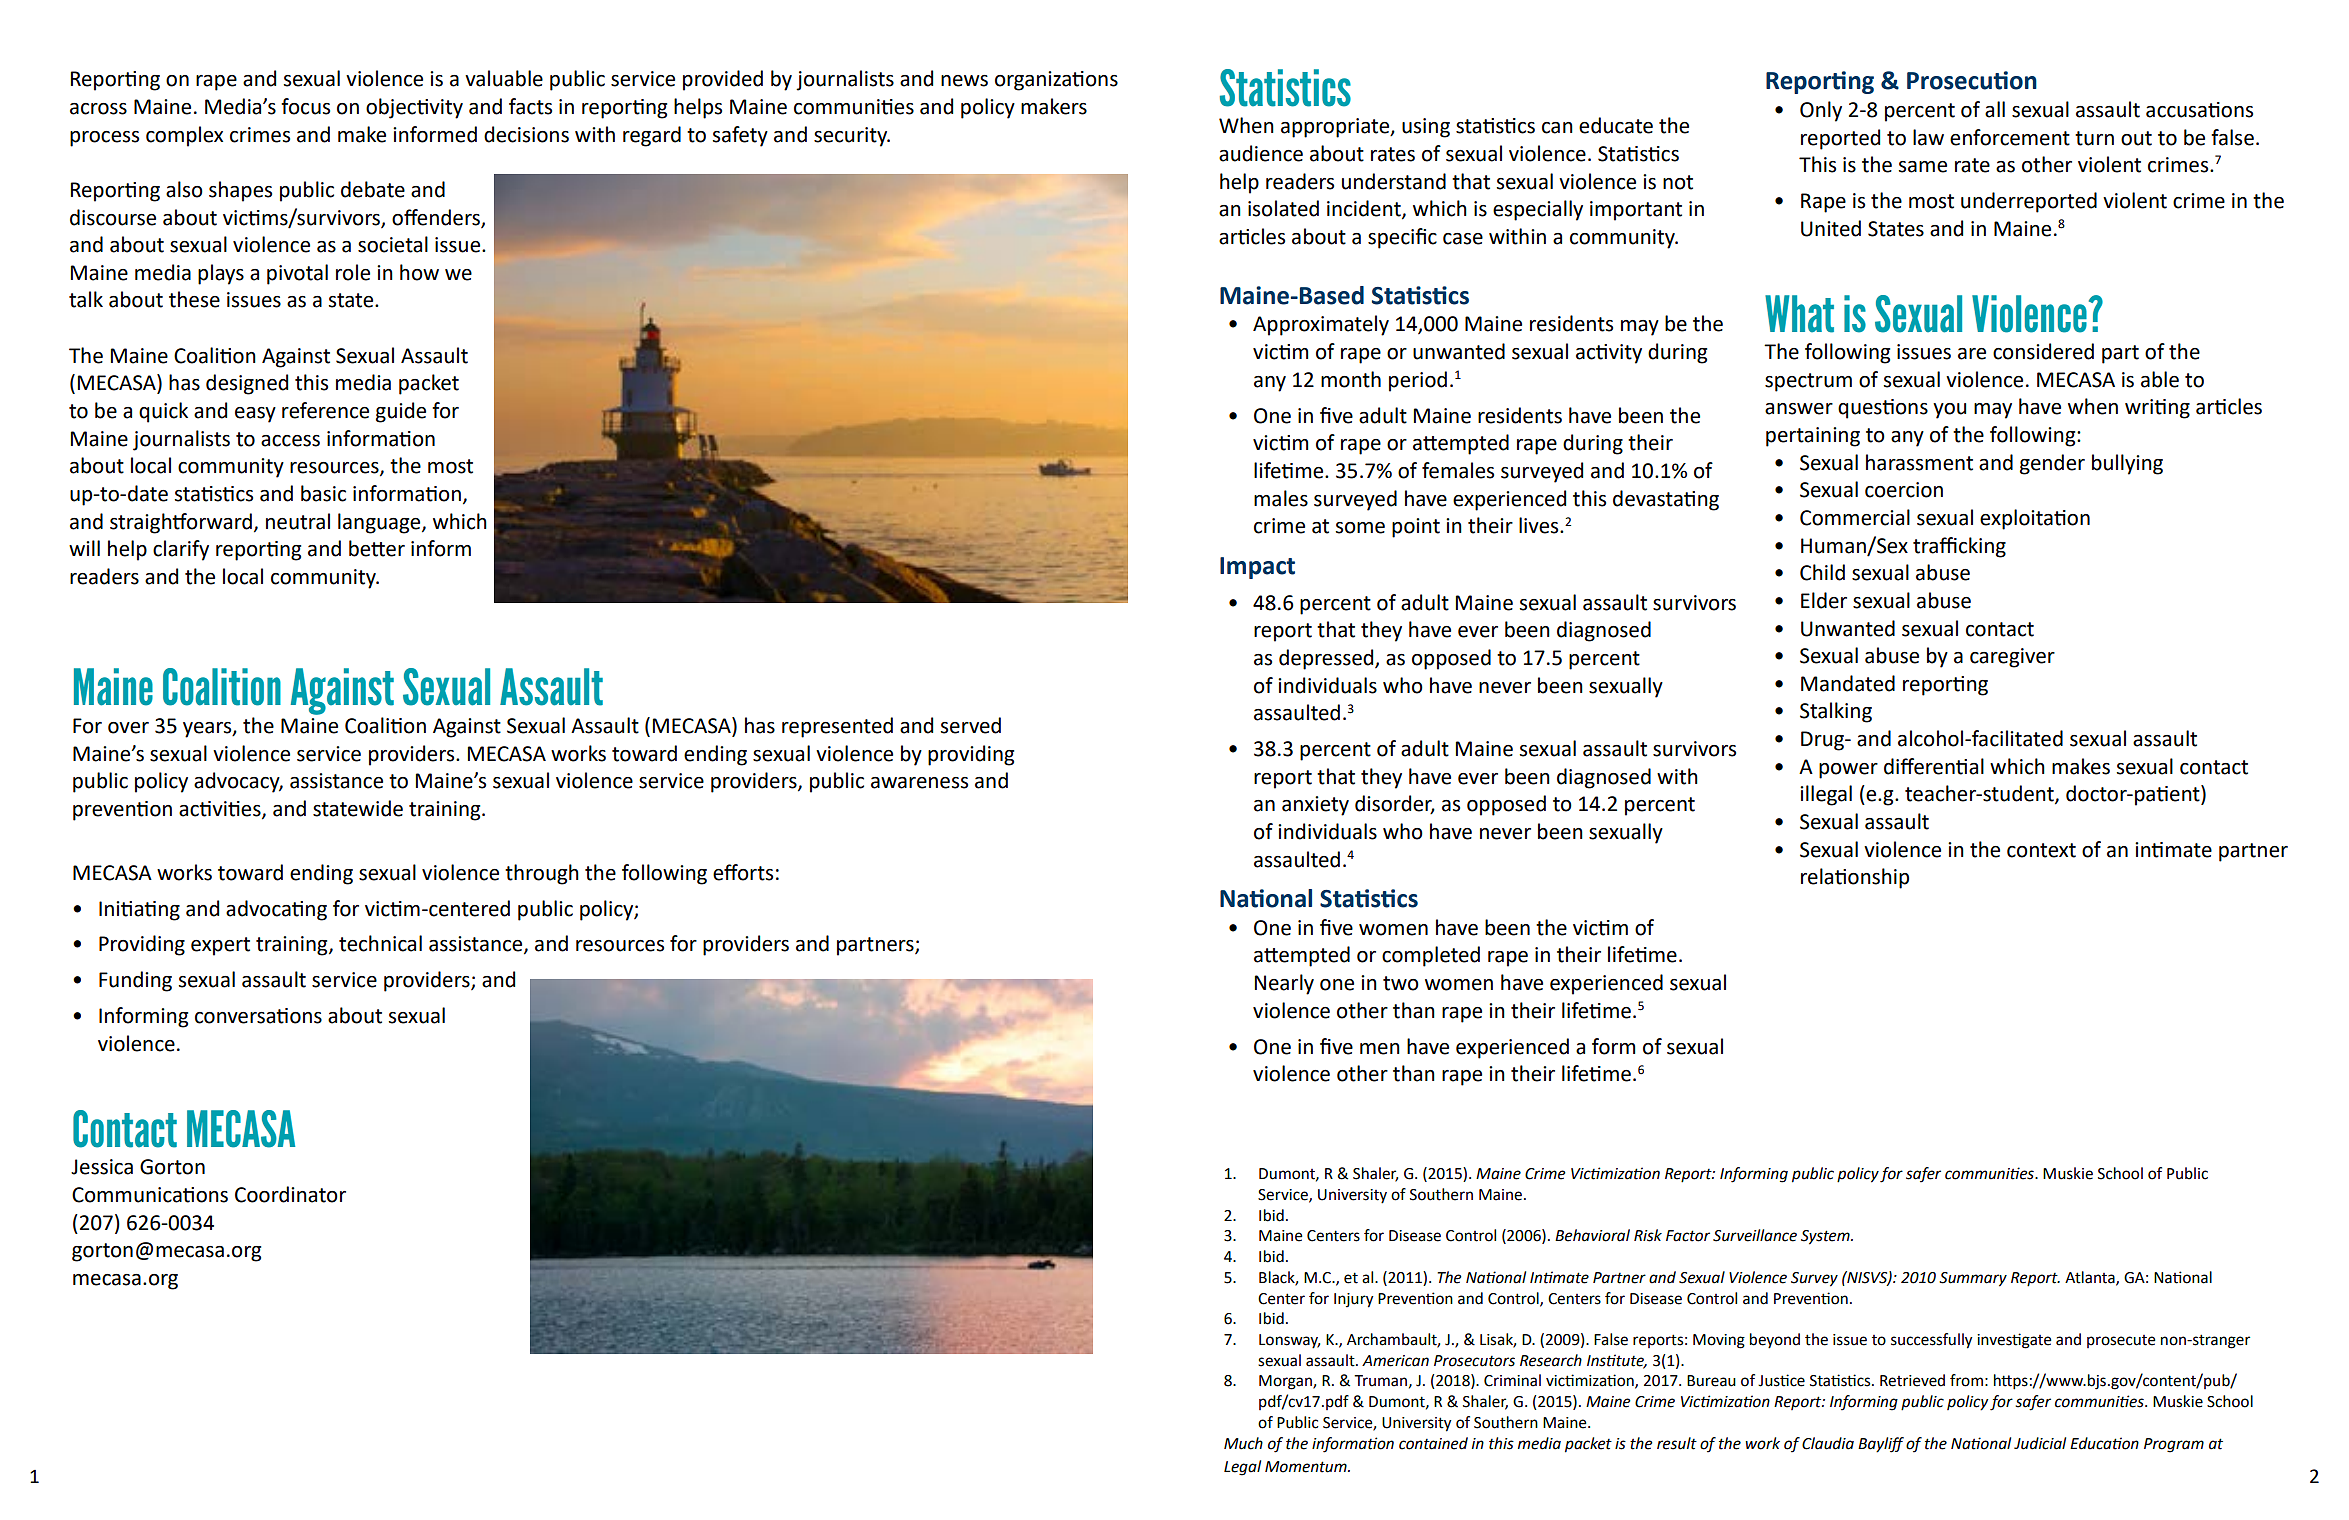 The image size is (2349, 1520). I want to click on differential, so click(1934, 766).
